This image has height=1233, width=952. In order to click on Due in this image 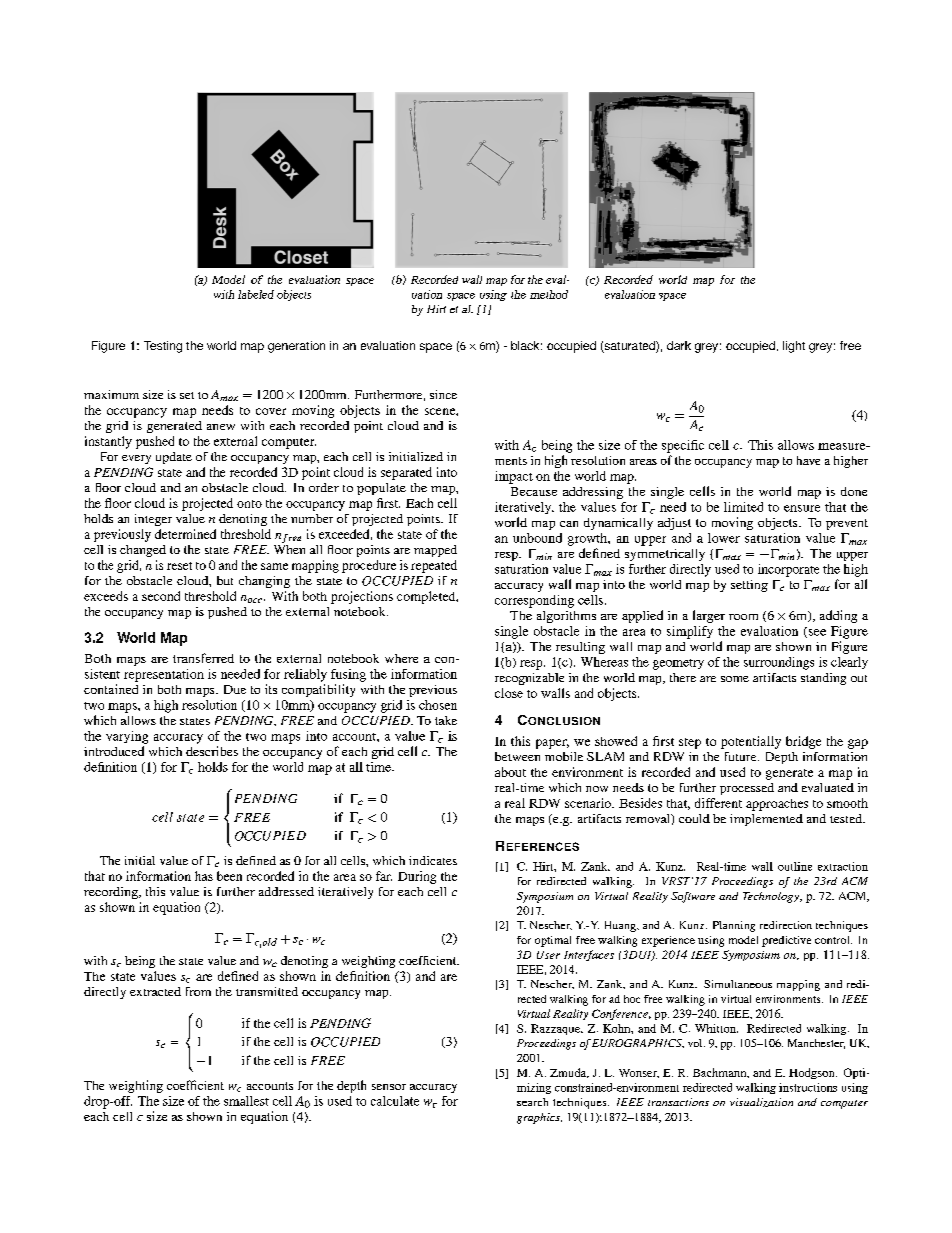, I will do `click(235, 689)`.
